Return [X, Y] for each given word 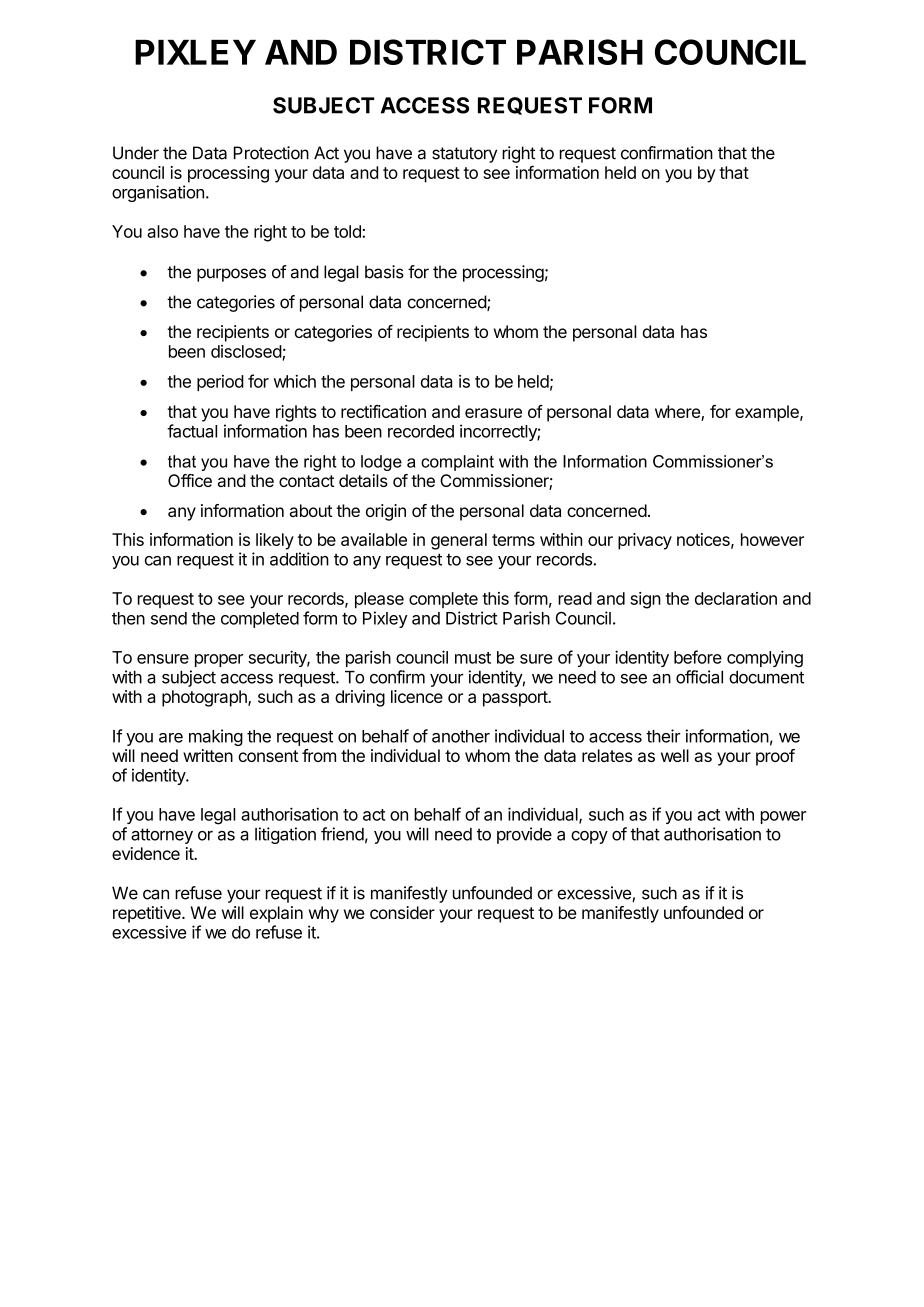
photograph [205, 698]
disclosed [247, 352]
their [663, 736]
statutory [464, 155]
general [459, 541]
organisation [158, 193]
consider [402, 912]
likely [275, 541]
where [678, 413]
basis [384, 272]
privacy [645, 541]
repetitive [148, 914]
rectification [383, 411]
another [461, 736]
